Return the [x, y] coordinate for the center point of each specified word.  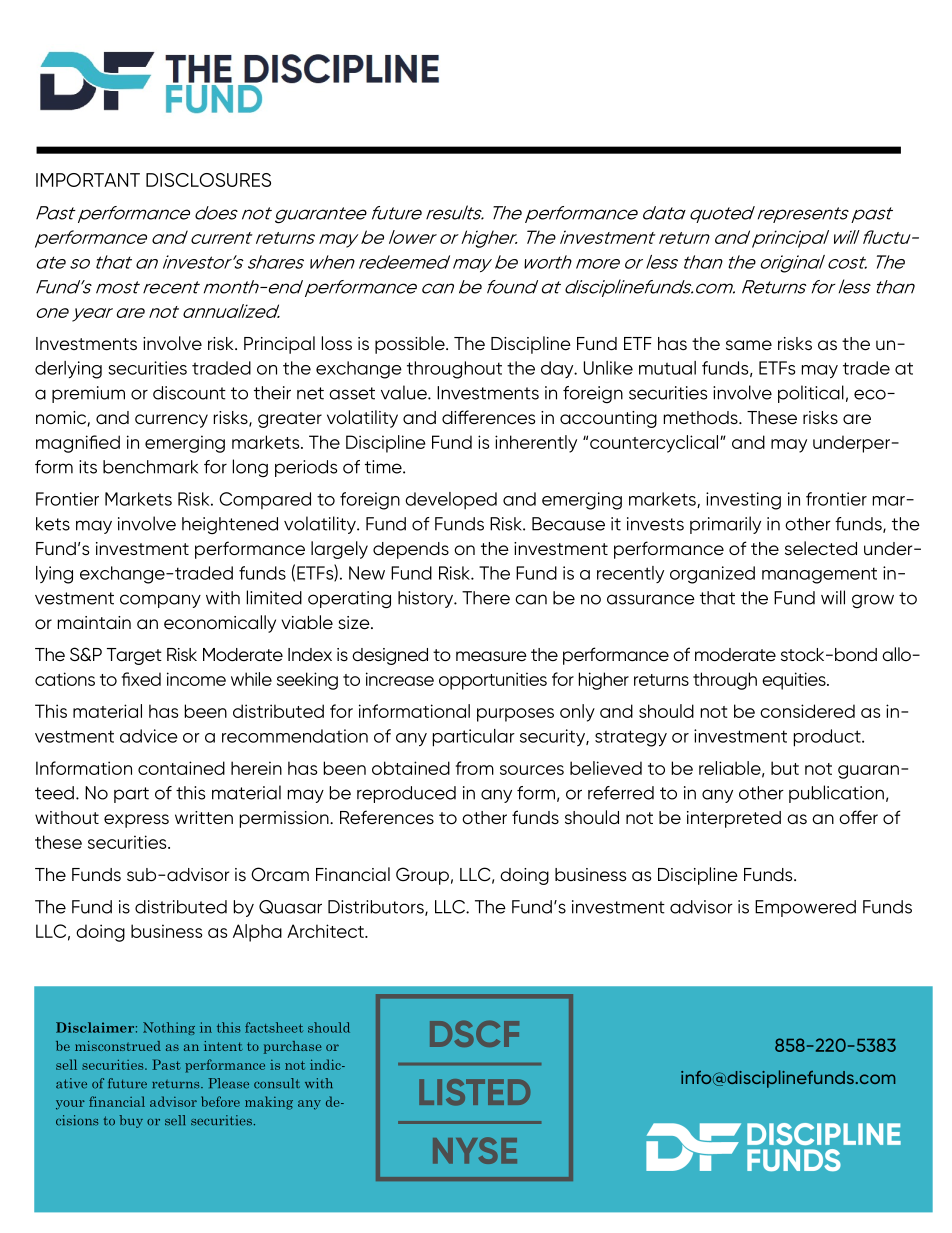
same [749, 345]
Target [134, 656]
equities [795, 681]
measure [491, 656]
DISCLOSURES [208, 180]
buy [131, 1121]
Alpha [257, 933]
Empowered [805, 908]
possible [411, 345]
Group [422, 876]
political [811, 394]
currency [171, 421]
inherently [536, 444]
